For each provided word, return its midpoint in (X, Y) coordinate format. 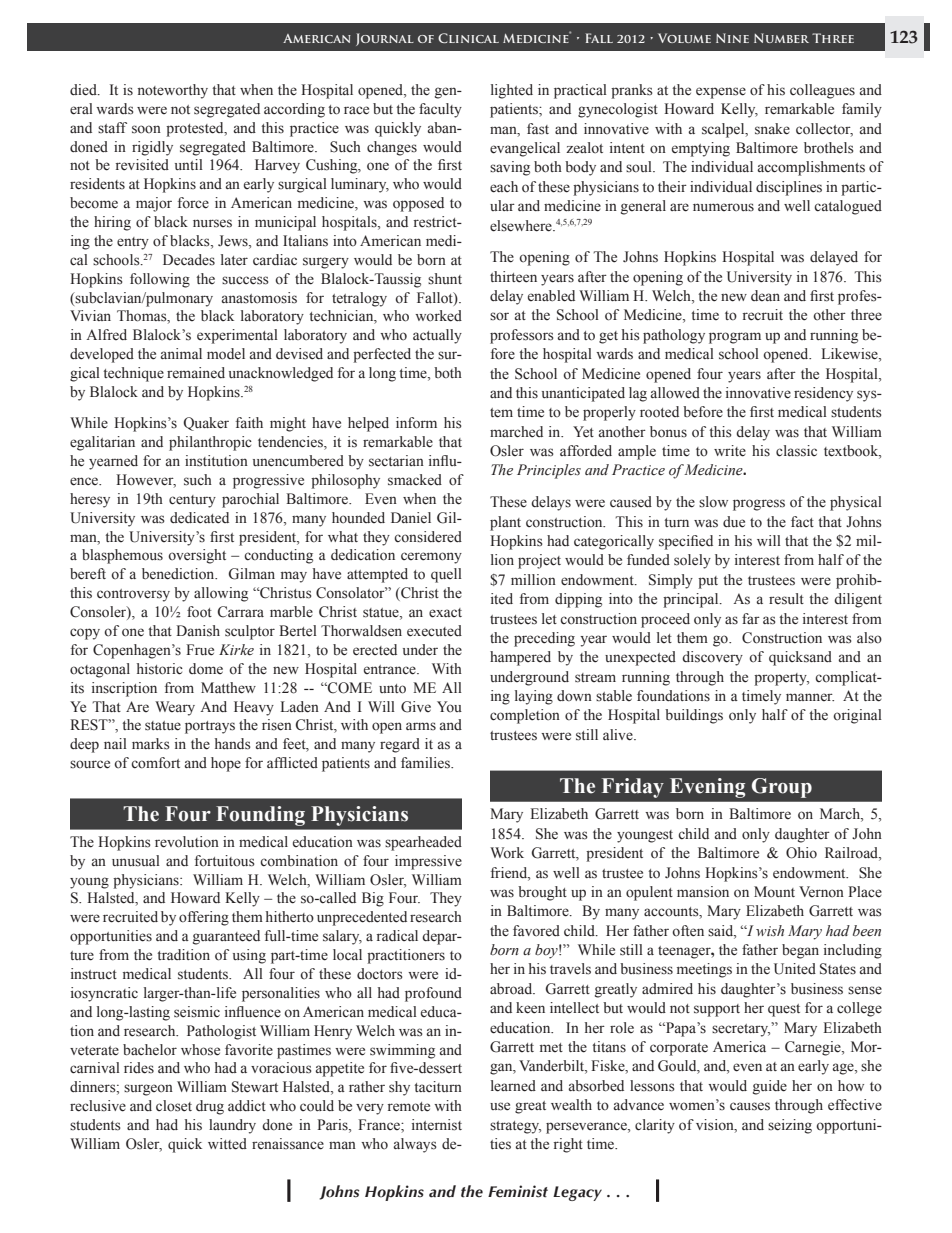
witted (227, 1144)
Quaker (206, 424)
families (427, 763)
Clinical (468, 38)
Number (781, 38)
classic (796, 451)
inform (416, 423)
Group (782, 788)
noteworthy (173, 91)
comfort (155, 763)
